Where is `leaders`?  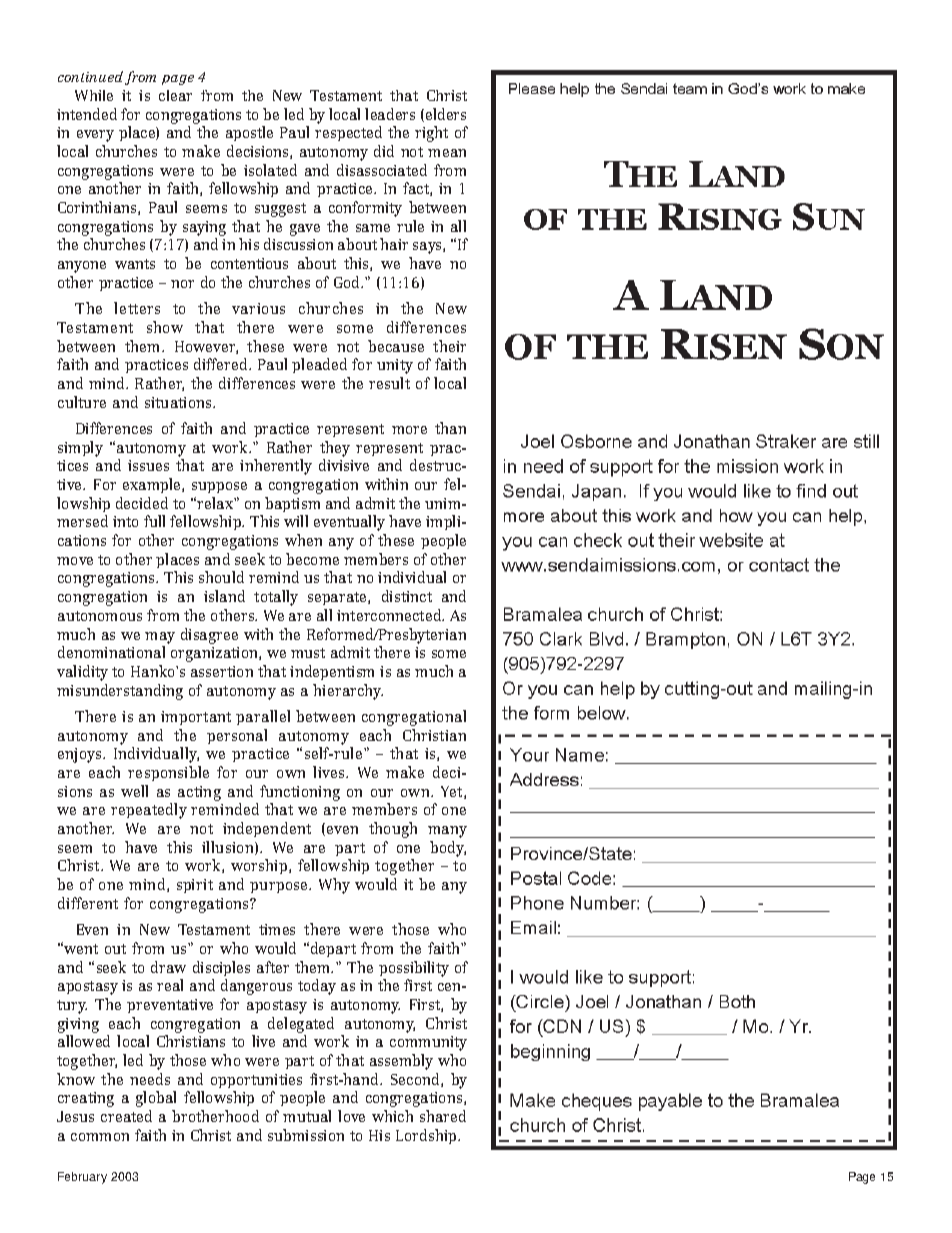
leaders is located at coordinates (390, 114).
